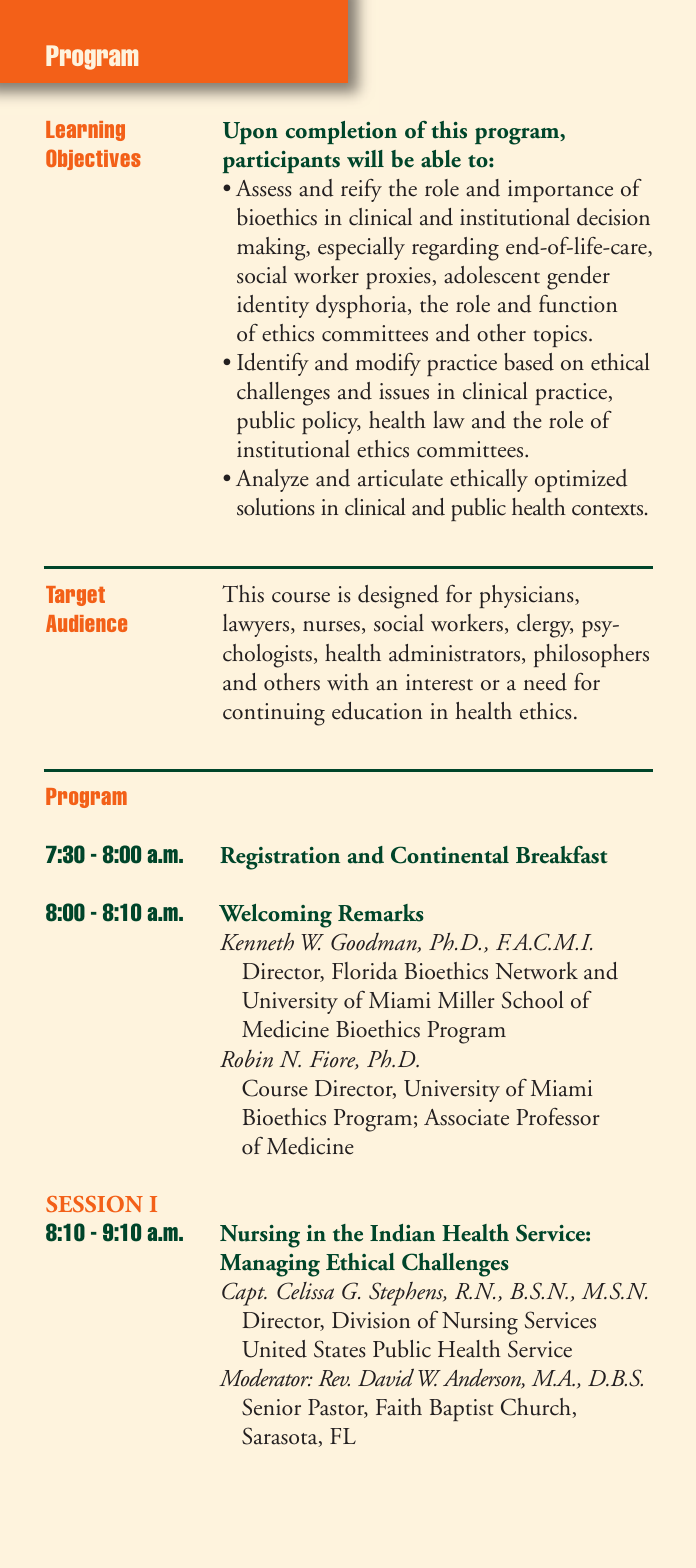 Image resolution: width=696 pixels, height=1568 pixels. Describe the element at coordinates (93, 159) in the screenshot. I see `Objectives` at that location.
